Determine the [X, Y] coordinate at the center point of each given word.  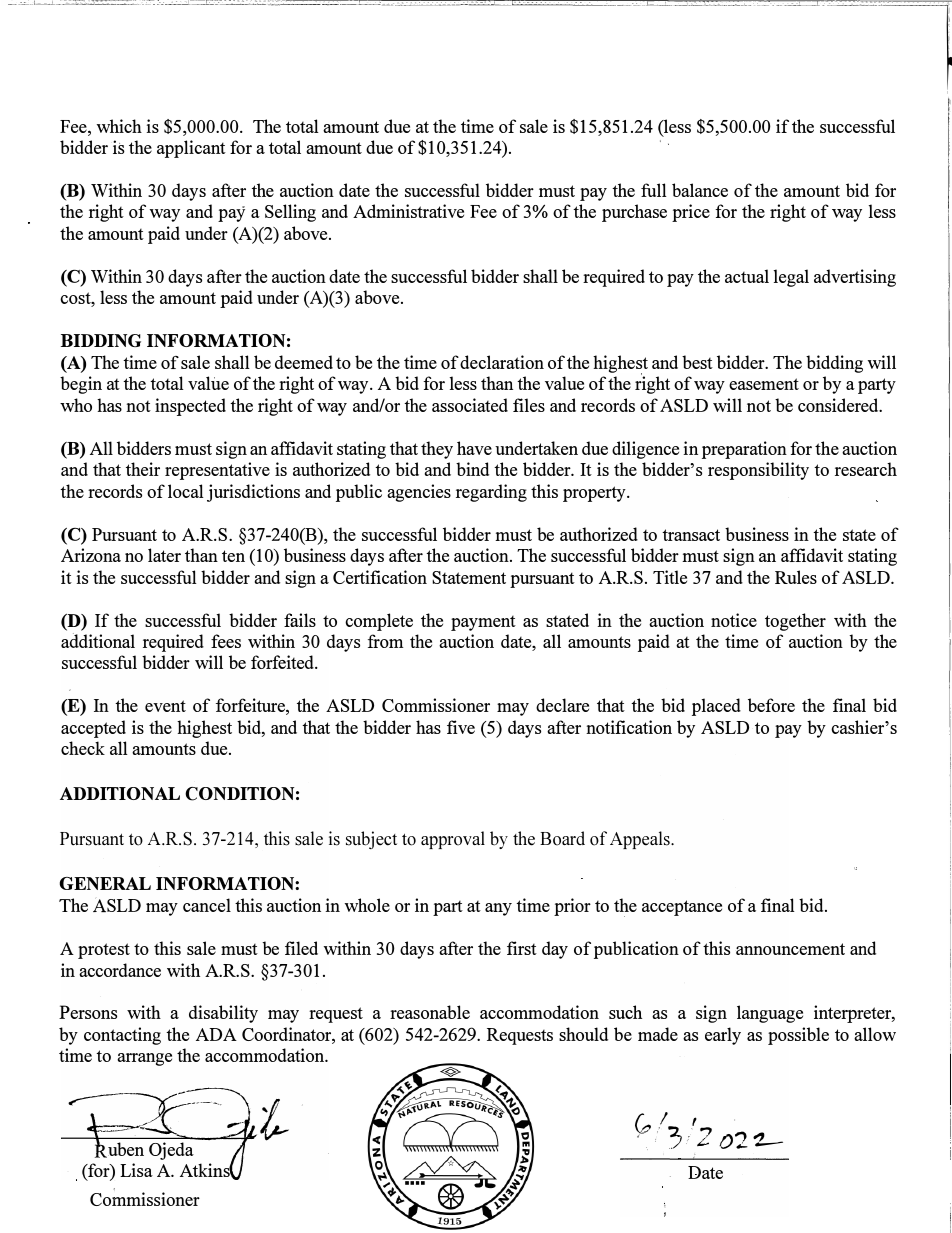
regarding [491, 493]
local [186, 491]
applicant [191, 149]
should [583, 1034]
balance [700, 190]
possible [798, 1036]
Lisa [136, 1170]
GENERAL [105, 883]
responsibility [758, 471]
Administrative [408, 211]
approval [453, 840]
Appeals [641, 840]
